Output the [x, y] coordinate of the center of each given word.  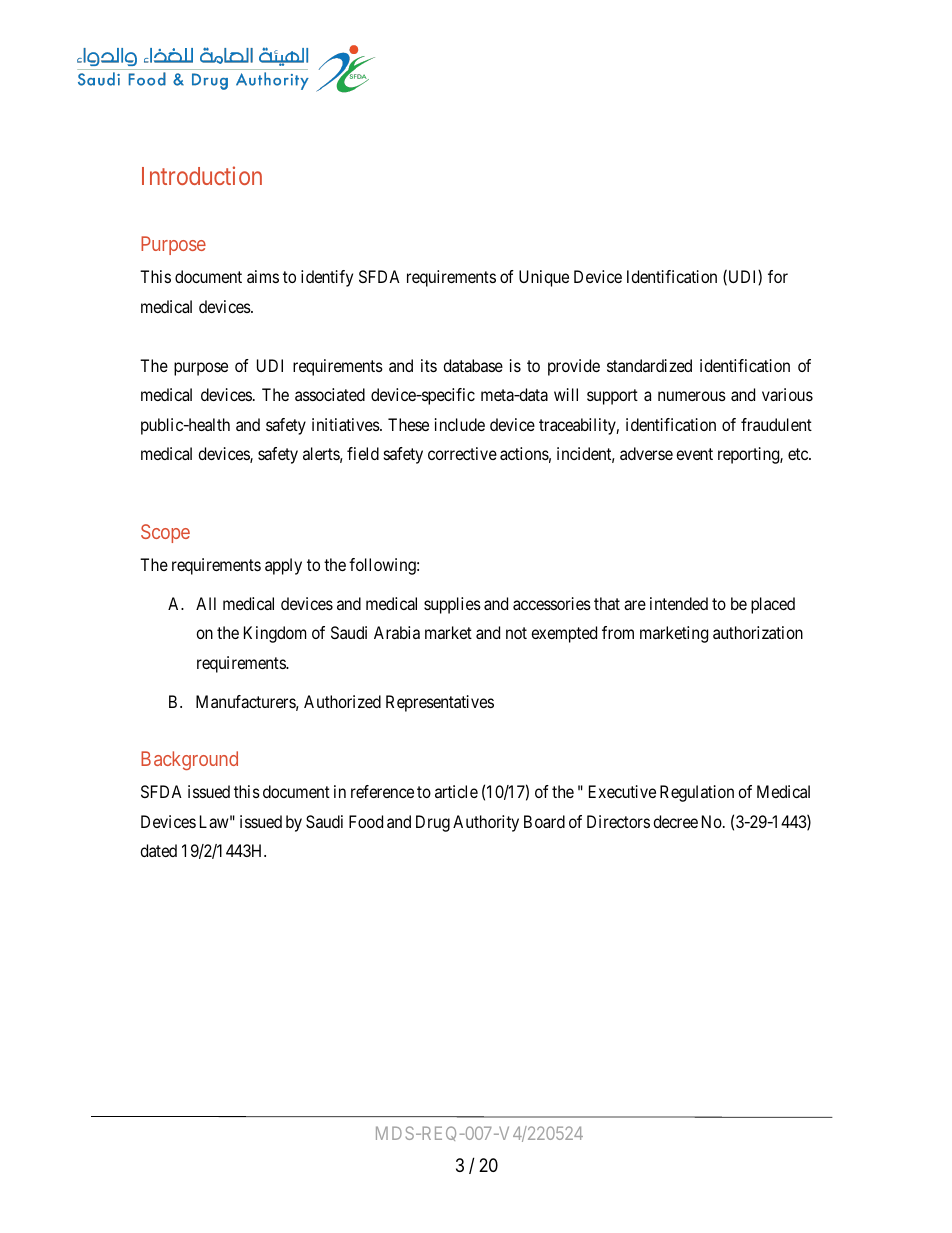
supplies [452, 605]
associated [330, 394]
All [206, 603]
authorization [758, 632]
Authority [486, 823]
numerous [692, 396]
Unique [544, 278]
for [778, 276]
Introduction [202, 175]
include [460, 424]
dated [158, 850]
